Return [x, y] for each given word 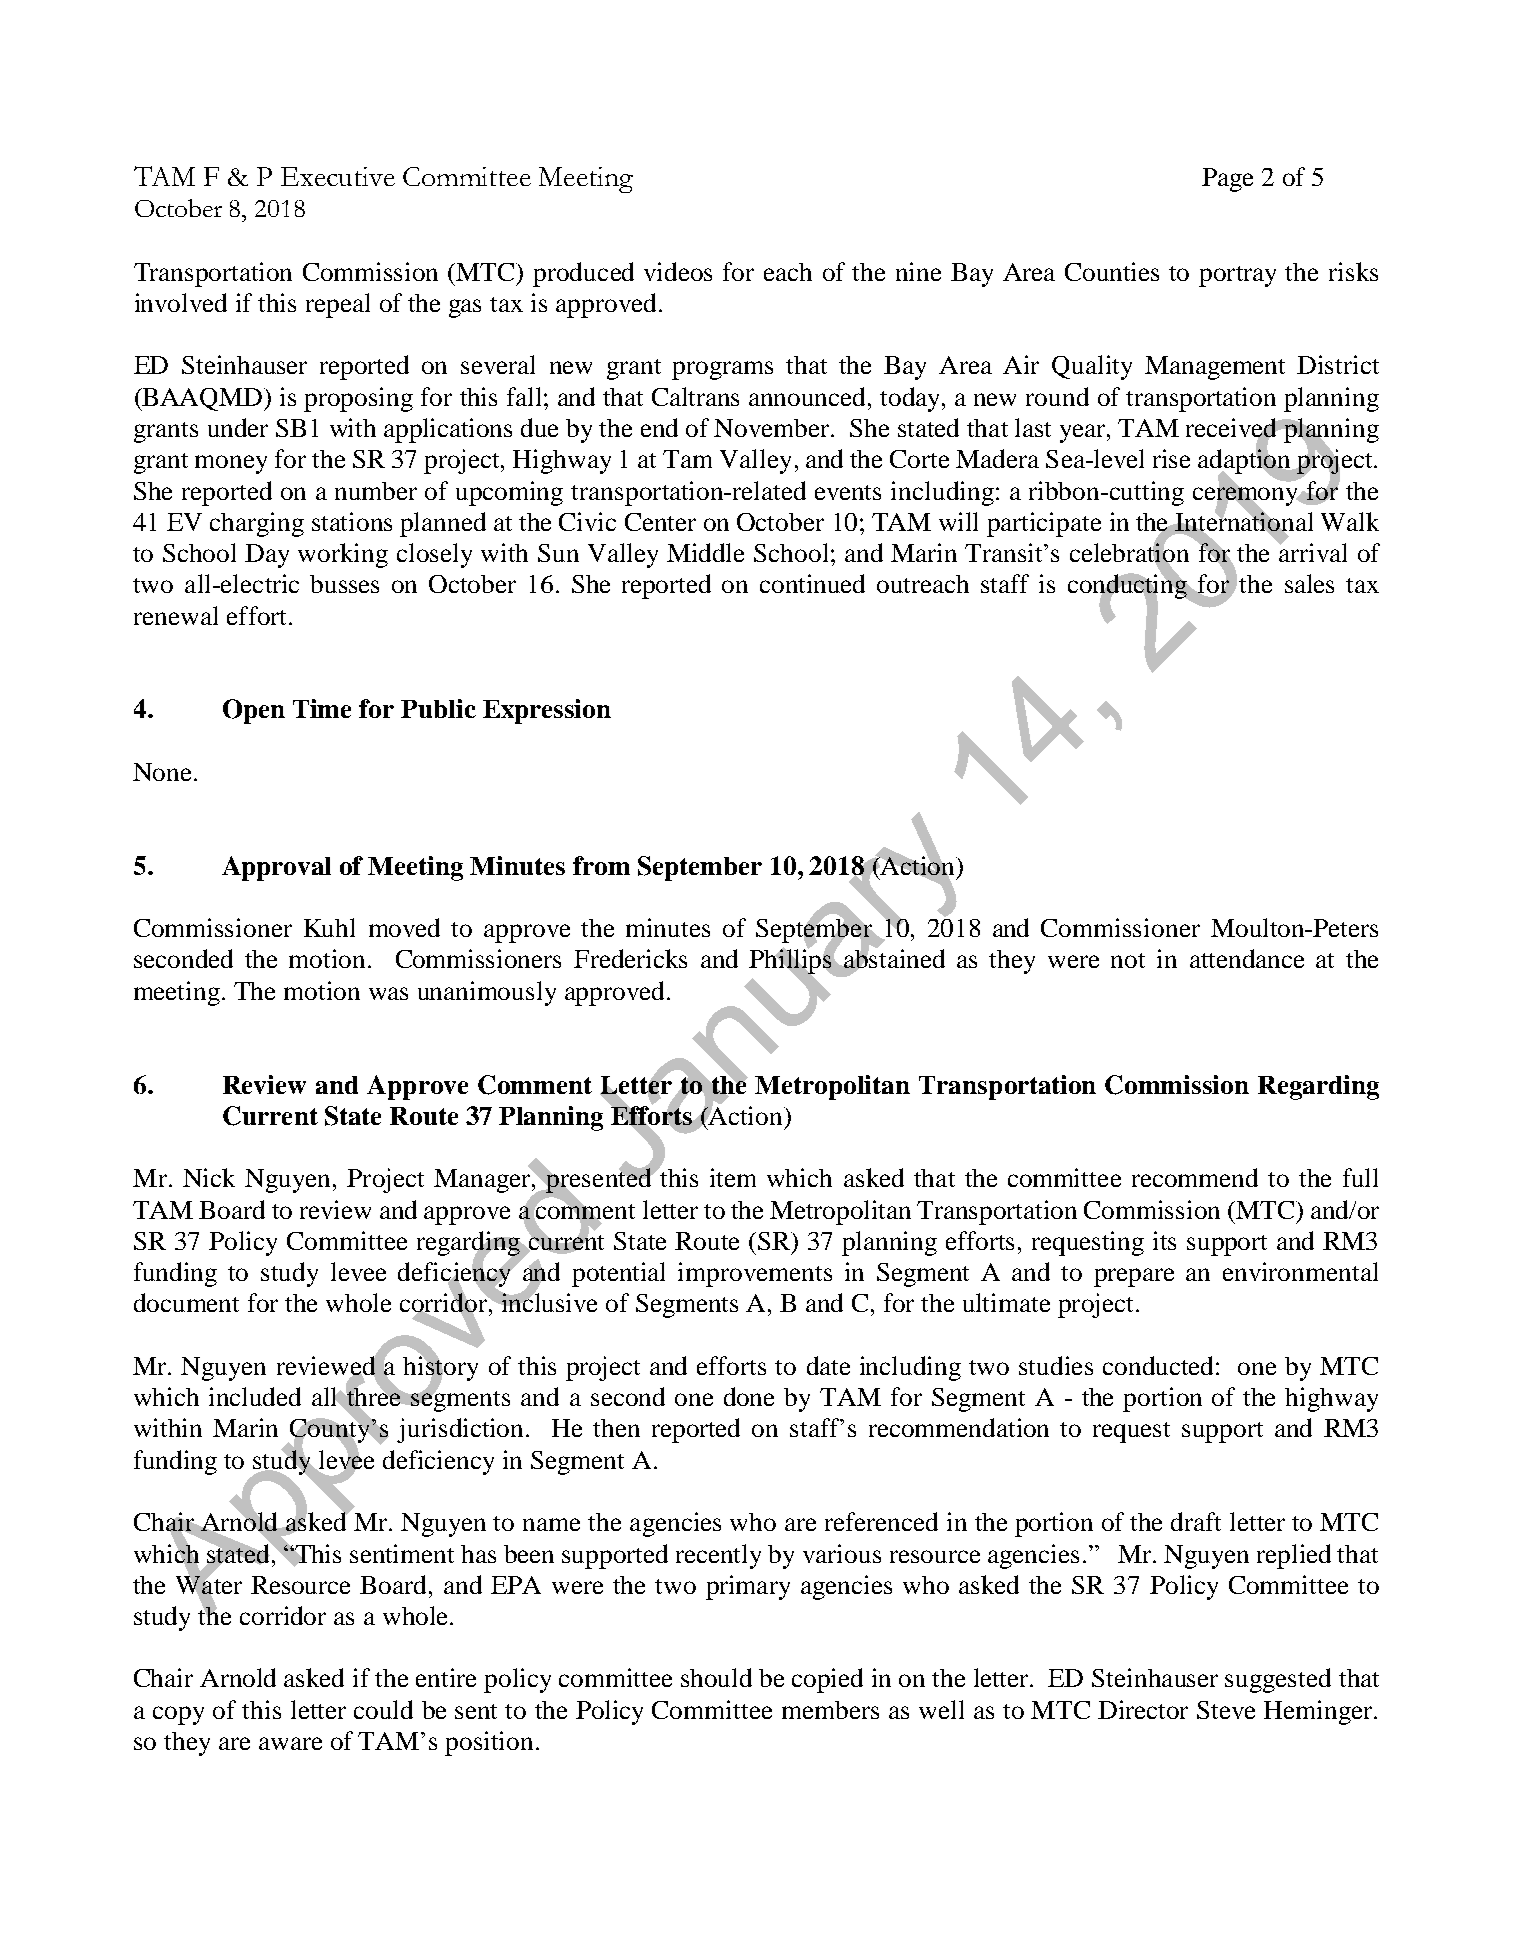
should [716, 1677]
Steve [1226, 1710]
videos [678, 271]
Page [1227, 180]
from [601, 865]
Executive [338, 176]
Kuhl [329, 927]
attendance [1247, 958]
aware [290, 1743]
